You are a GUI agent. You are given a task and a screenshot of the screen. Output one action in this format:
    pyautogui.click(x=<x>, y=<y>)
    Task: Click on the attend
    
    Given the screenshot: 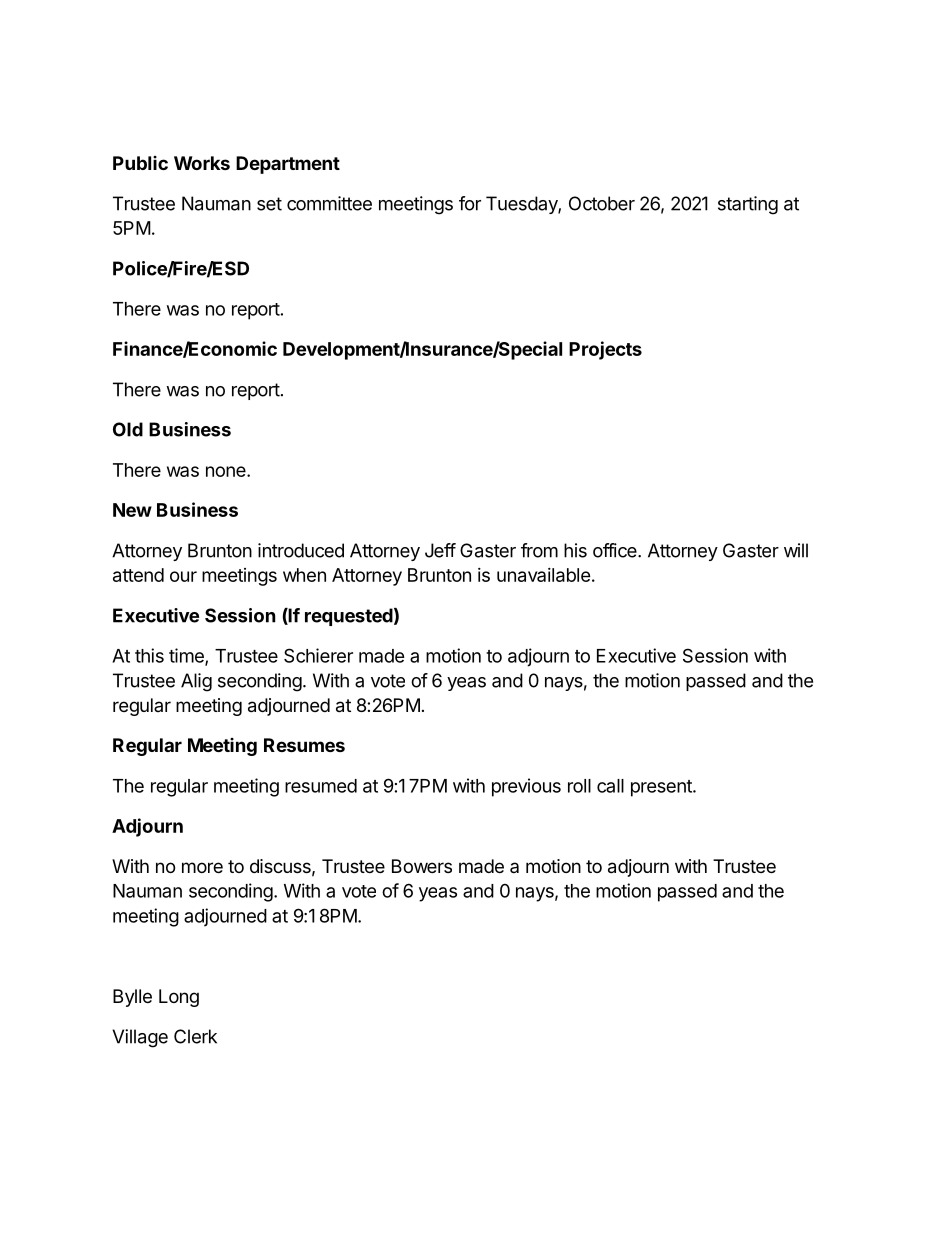 What is the action you would take?
    pyautogui.click(x=138, y=575)
